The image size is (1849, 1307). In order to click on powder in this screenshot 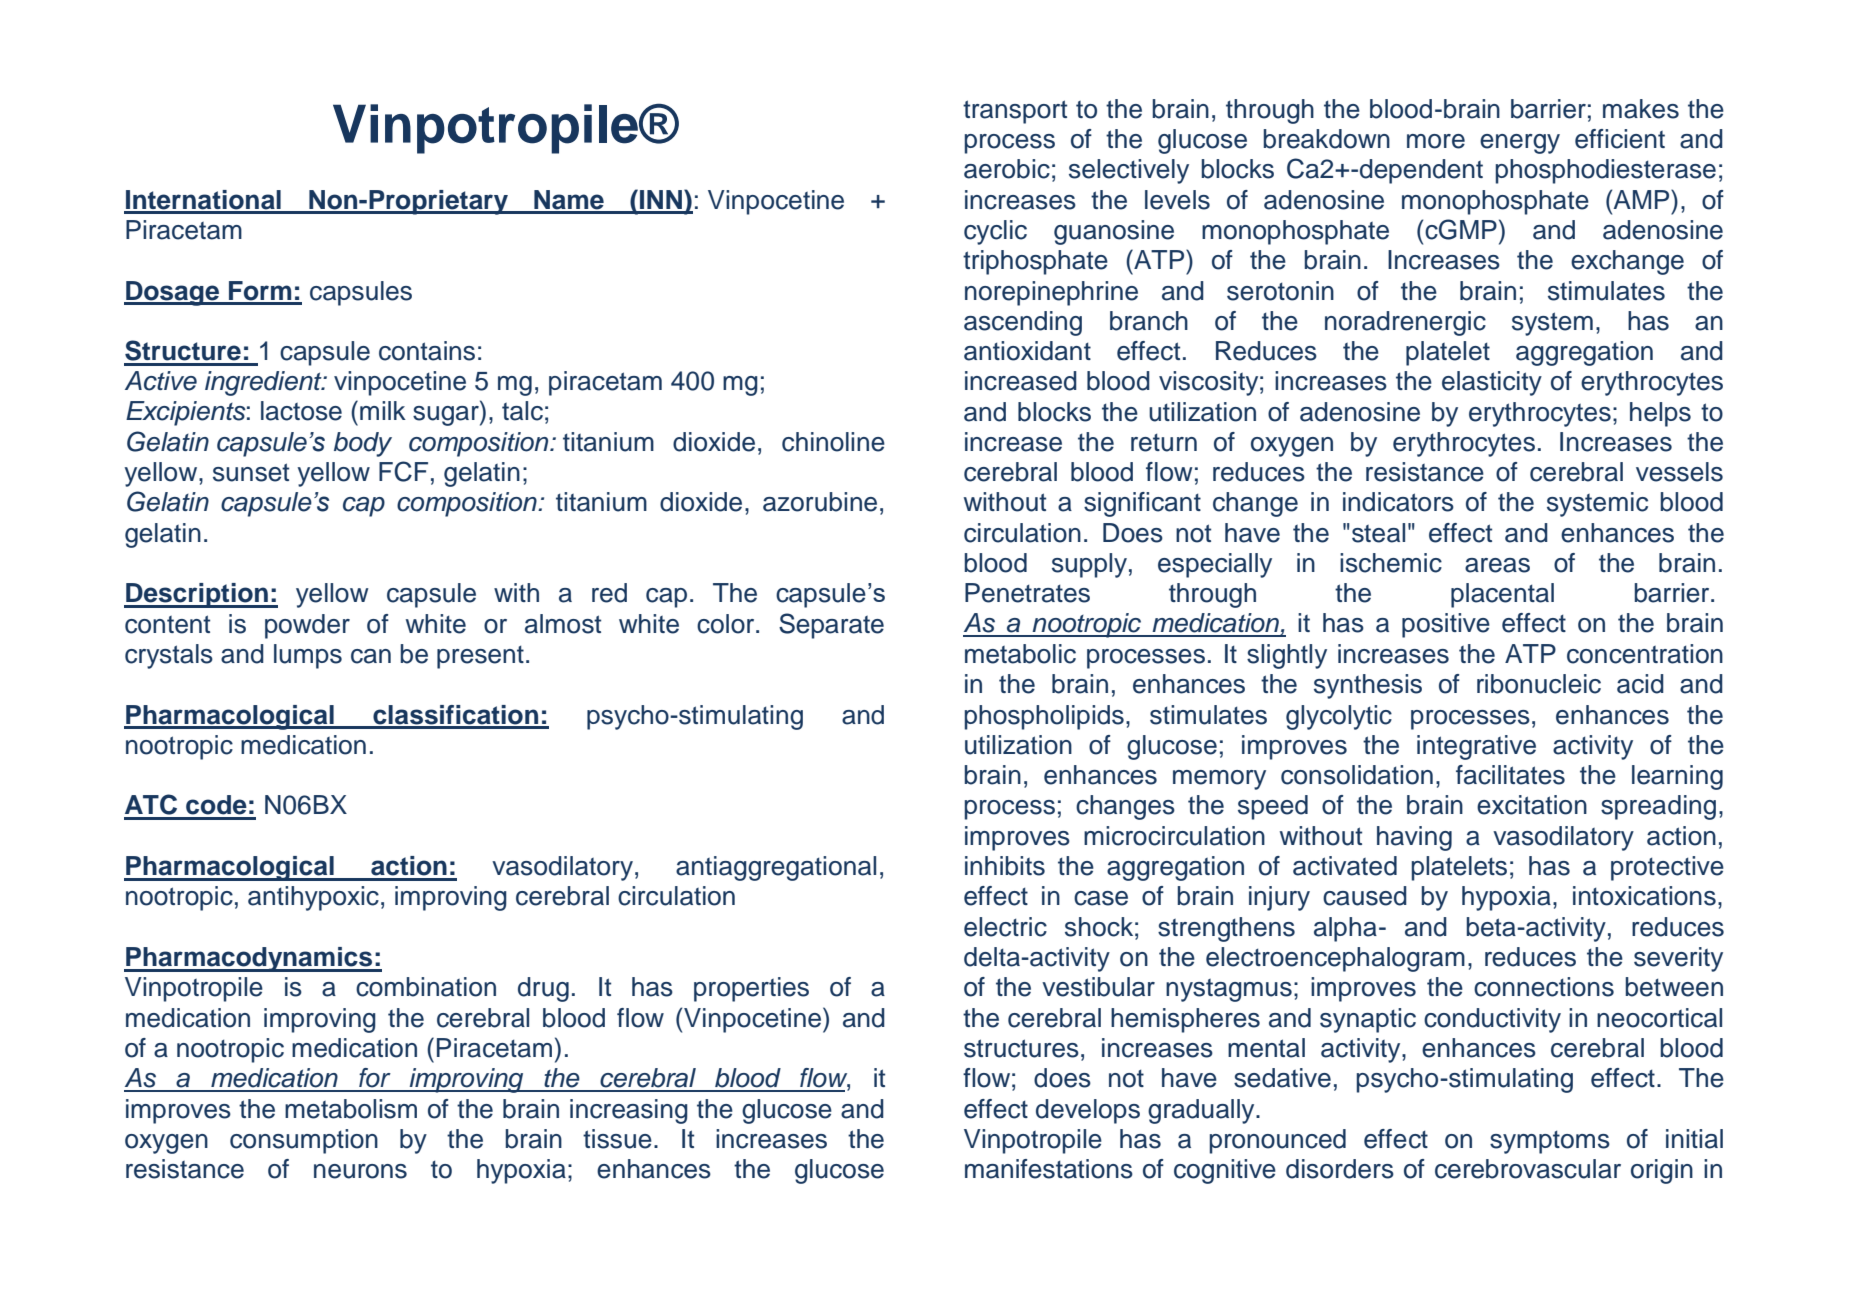, I will do `click(307, 626)`.
